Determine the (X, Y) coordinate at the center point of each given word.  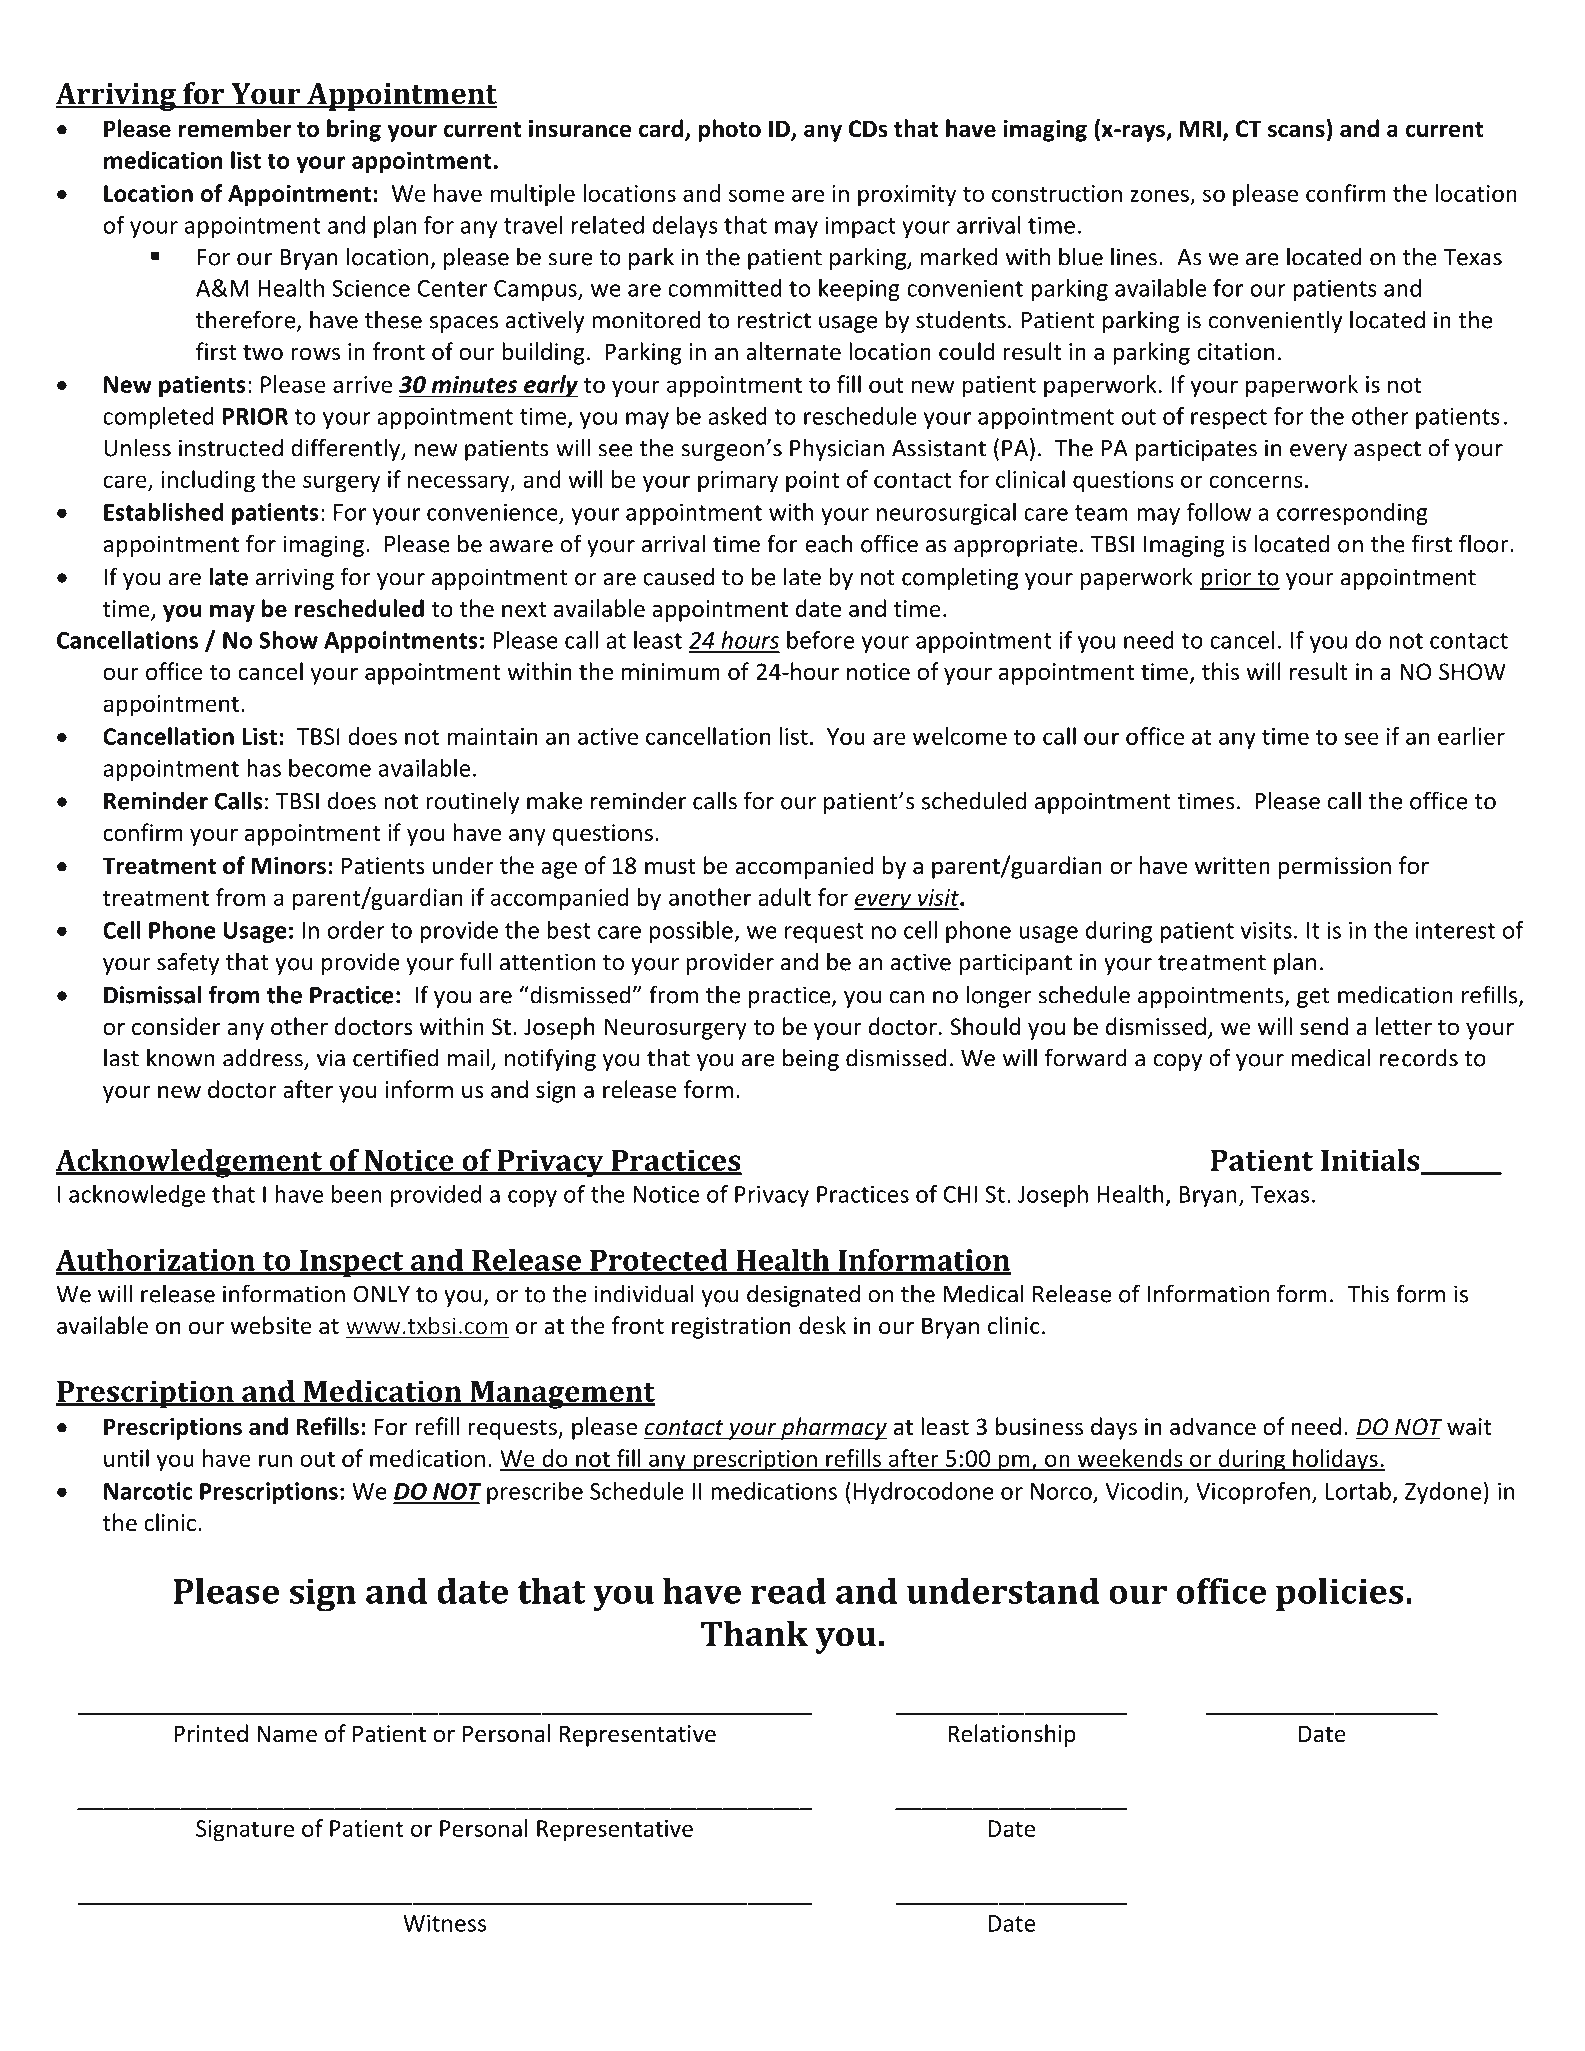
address (263, 1057)
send (1324, 1026)
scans (1296, 131)
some (756, 195)
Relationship (1012, 1735)
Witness (444, 1923)
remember (235, 128)
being (811, 1059)
